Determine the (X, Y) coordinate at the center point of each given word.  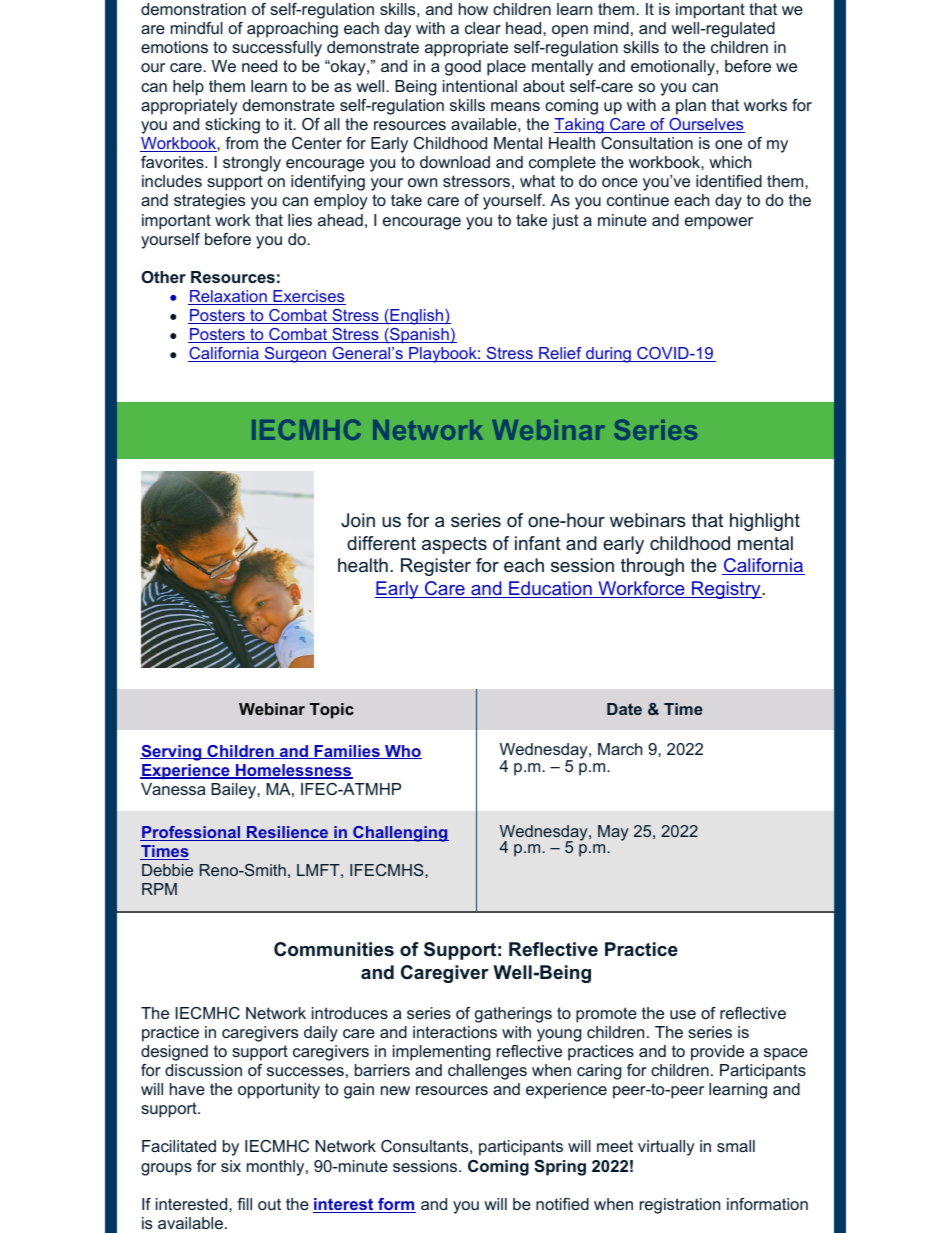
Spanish (419, 336)
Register (436, 567)
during (608, 355)
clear (483, 28)
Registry (726, 590)
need (259, 66)
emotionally (674, 68)
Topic (332, 711)
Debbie (167, 870)
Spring (560, 1168)
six (231, 1166)
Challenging (400, 834)
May (613, 833)
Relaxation (228, 297)
